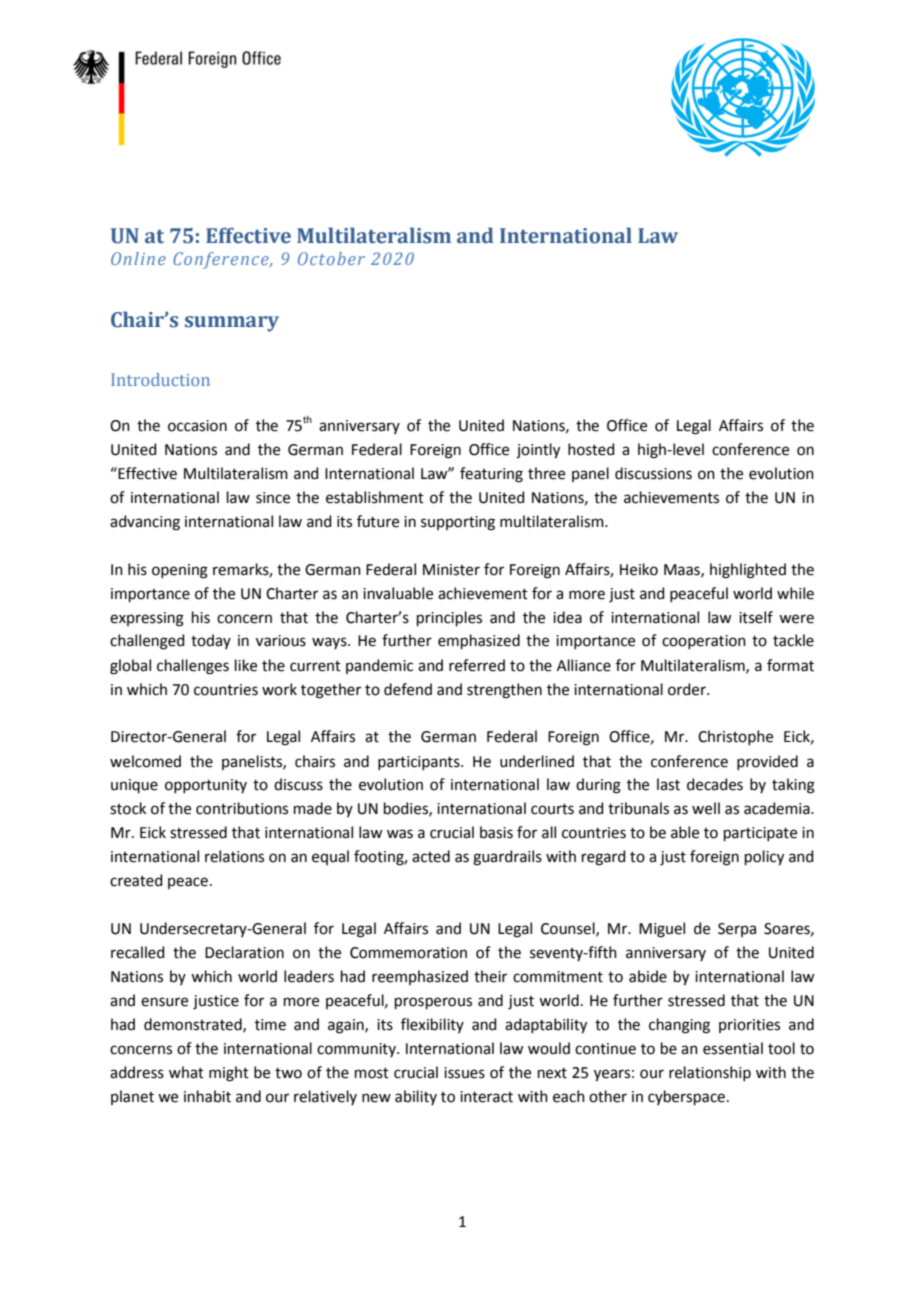  Describe the element at coordinates (193, 667) in the document. I see `challenges` at that location.
